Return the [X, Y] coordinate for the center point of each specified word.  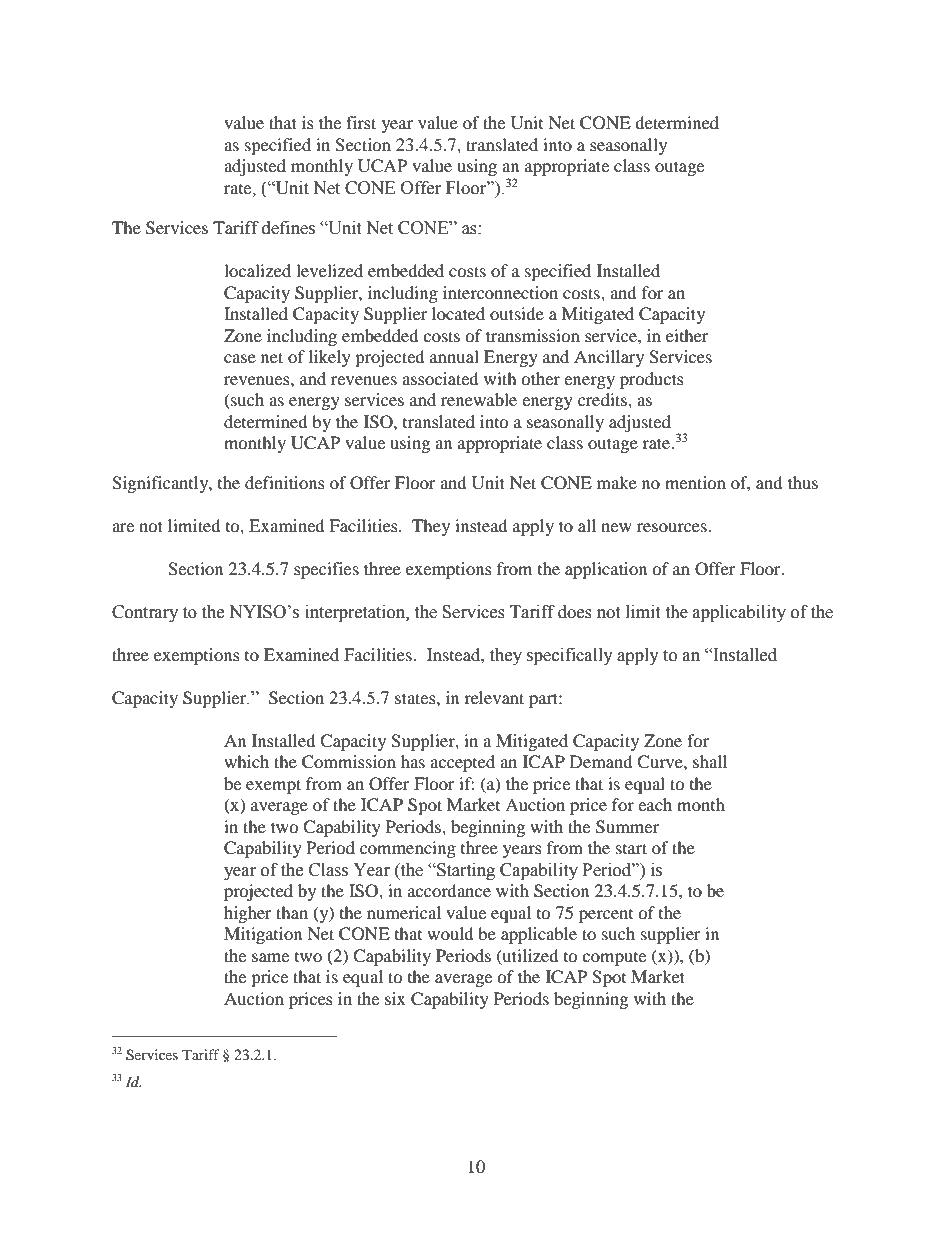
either [687, 335]
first [361, 122]
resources [673, 527]
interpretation [356, 613]
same [270, 957]
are [123, 527]
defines [288, 228]
